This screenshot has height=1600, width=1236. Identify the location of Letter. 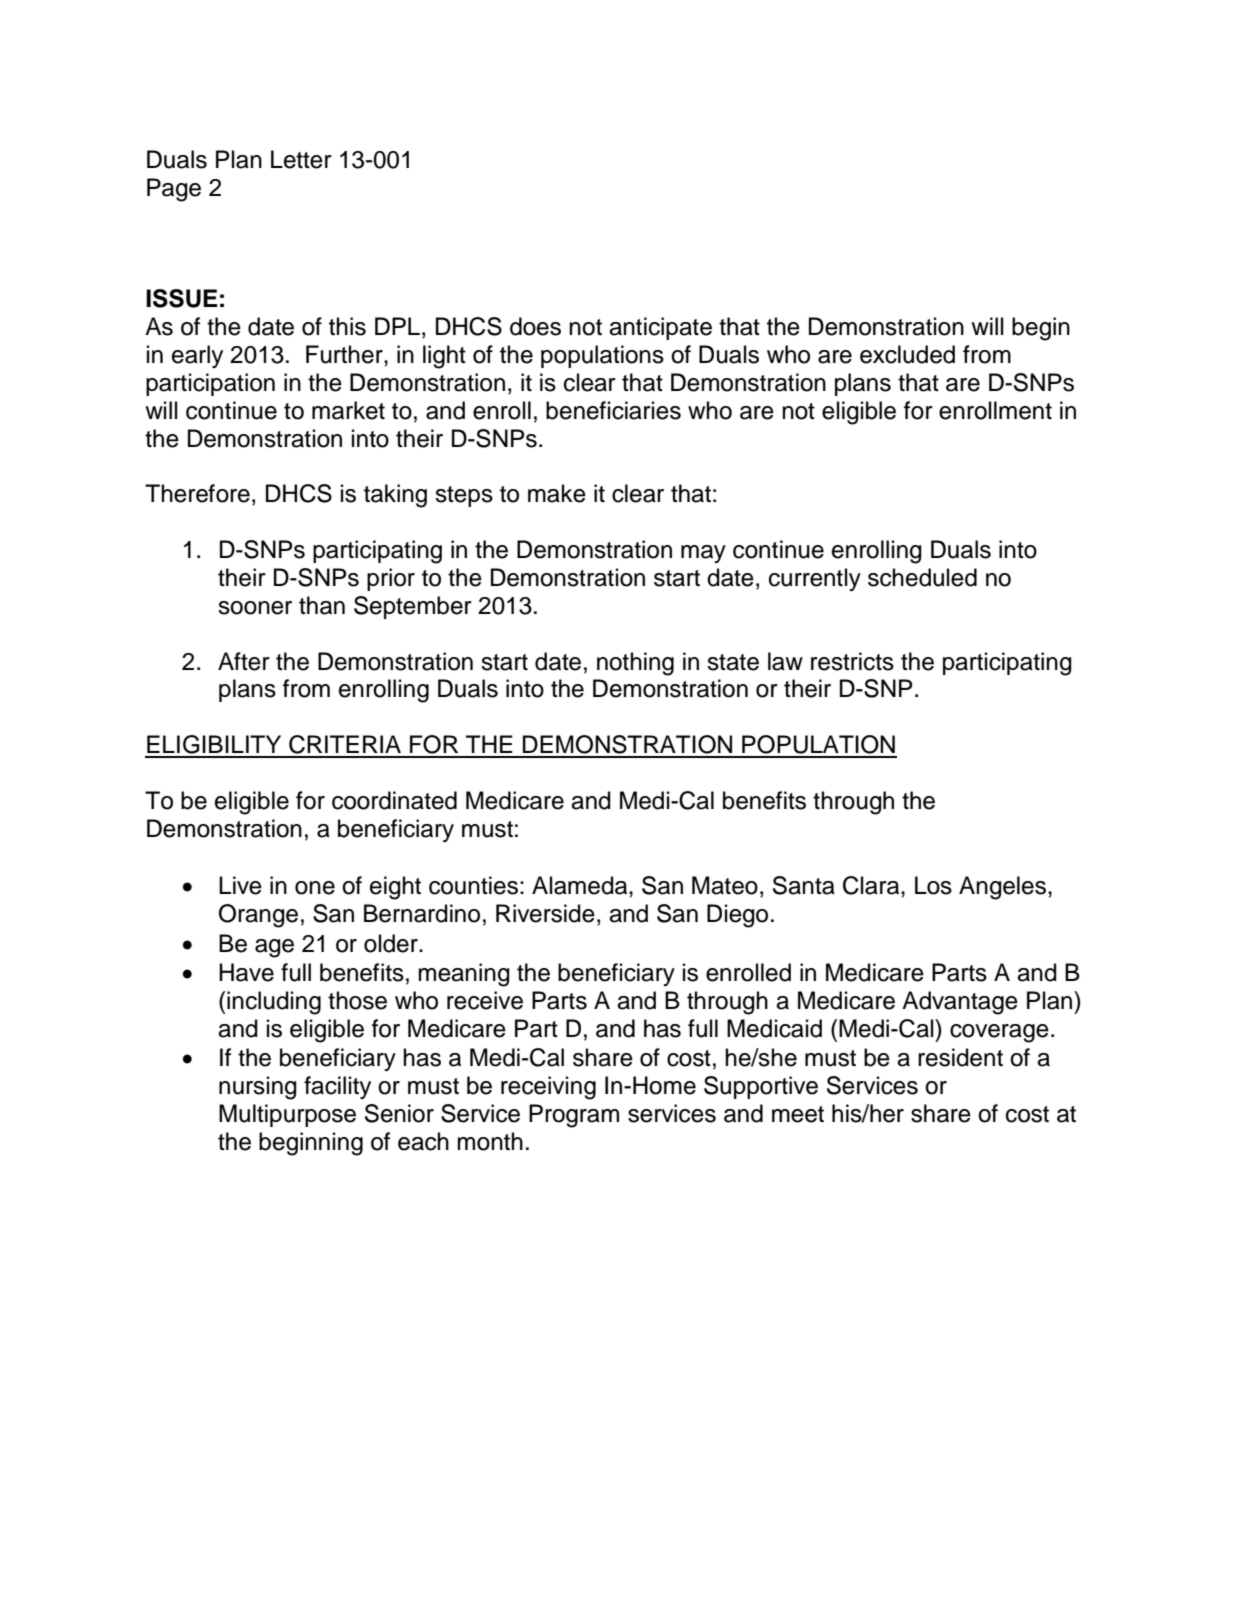
(301, 159).
